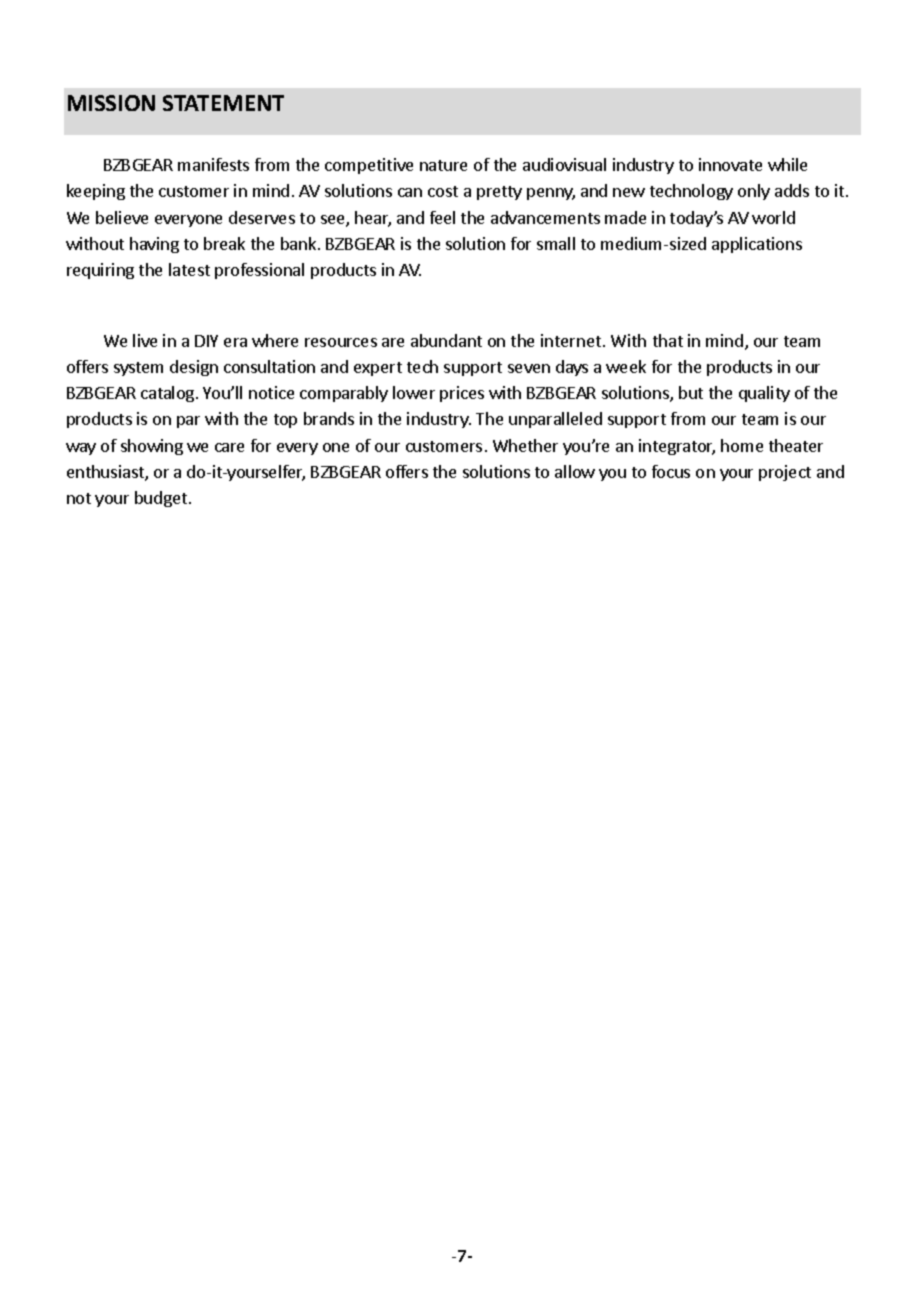  I want to click on budget, so click(162, 499).
